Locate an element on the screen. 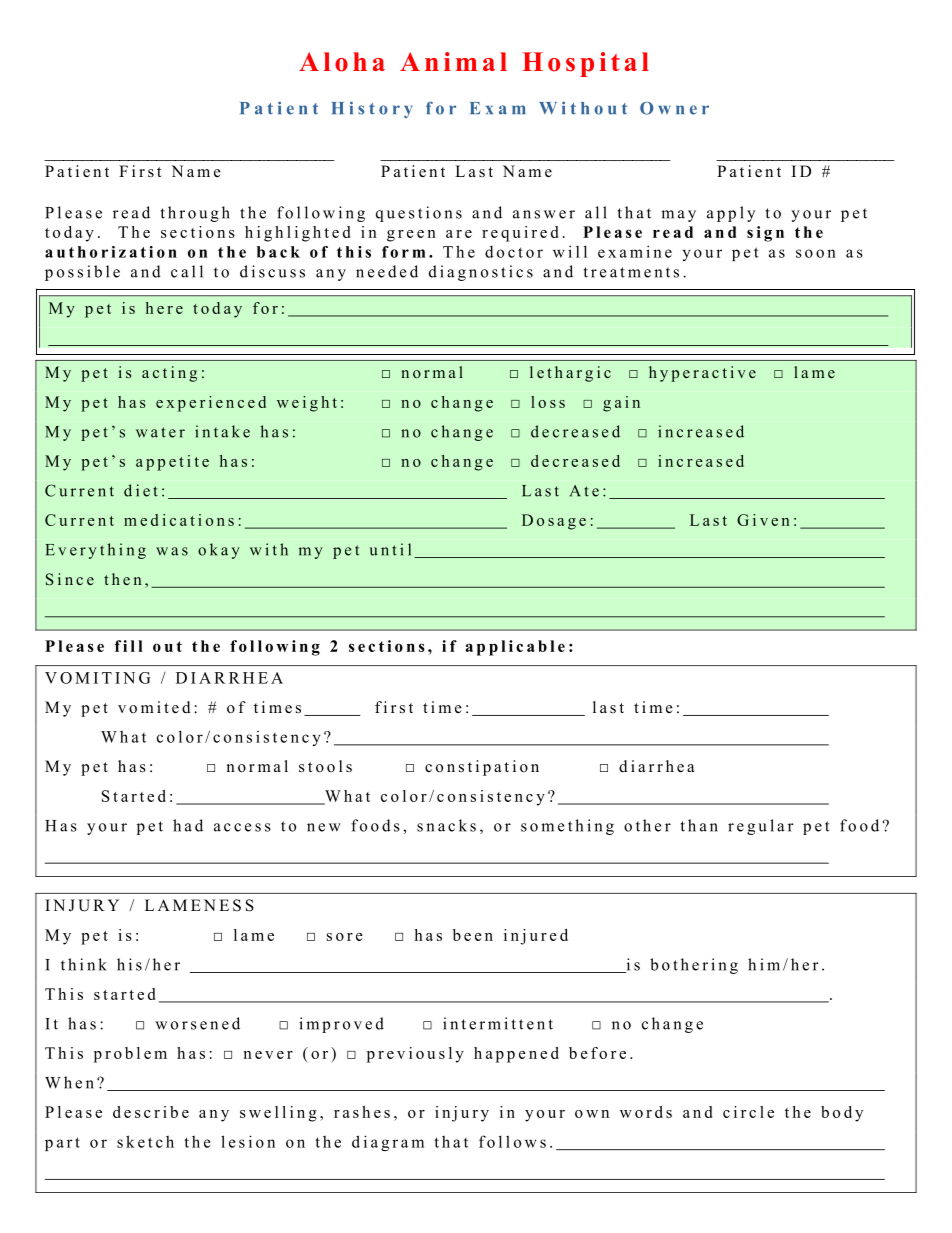  Owner is located at coordinates (674, 108).
